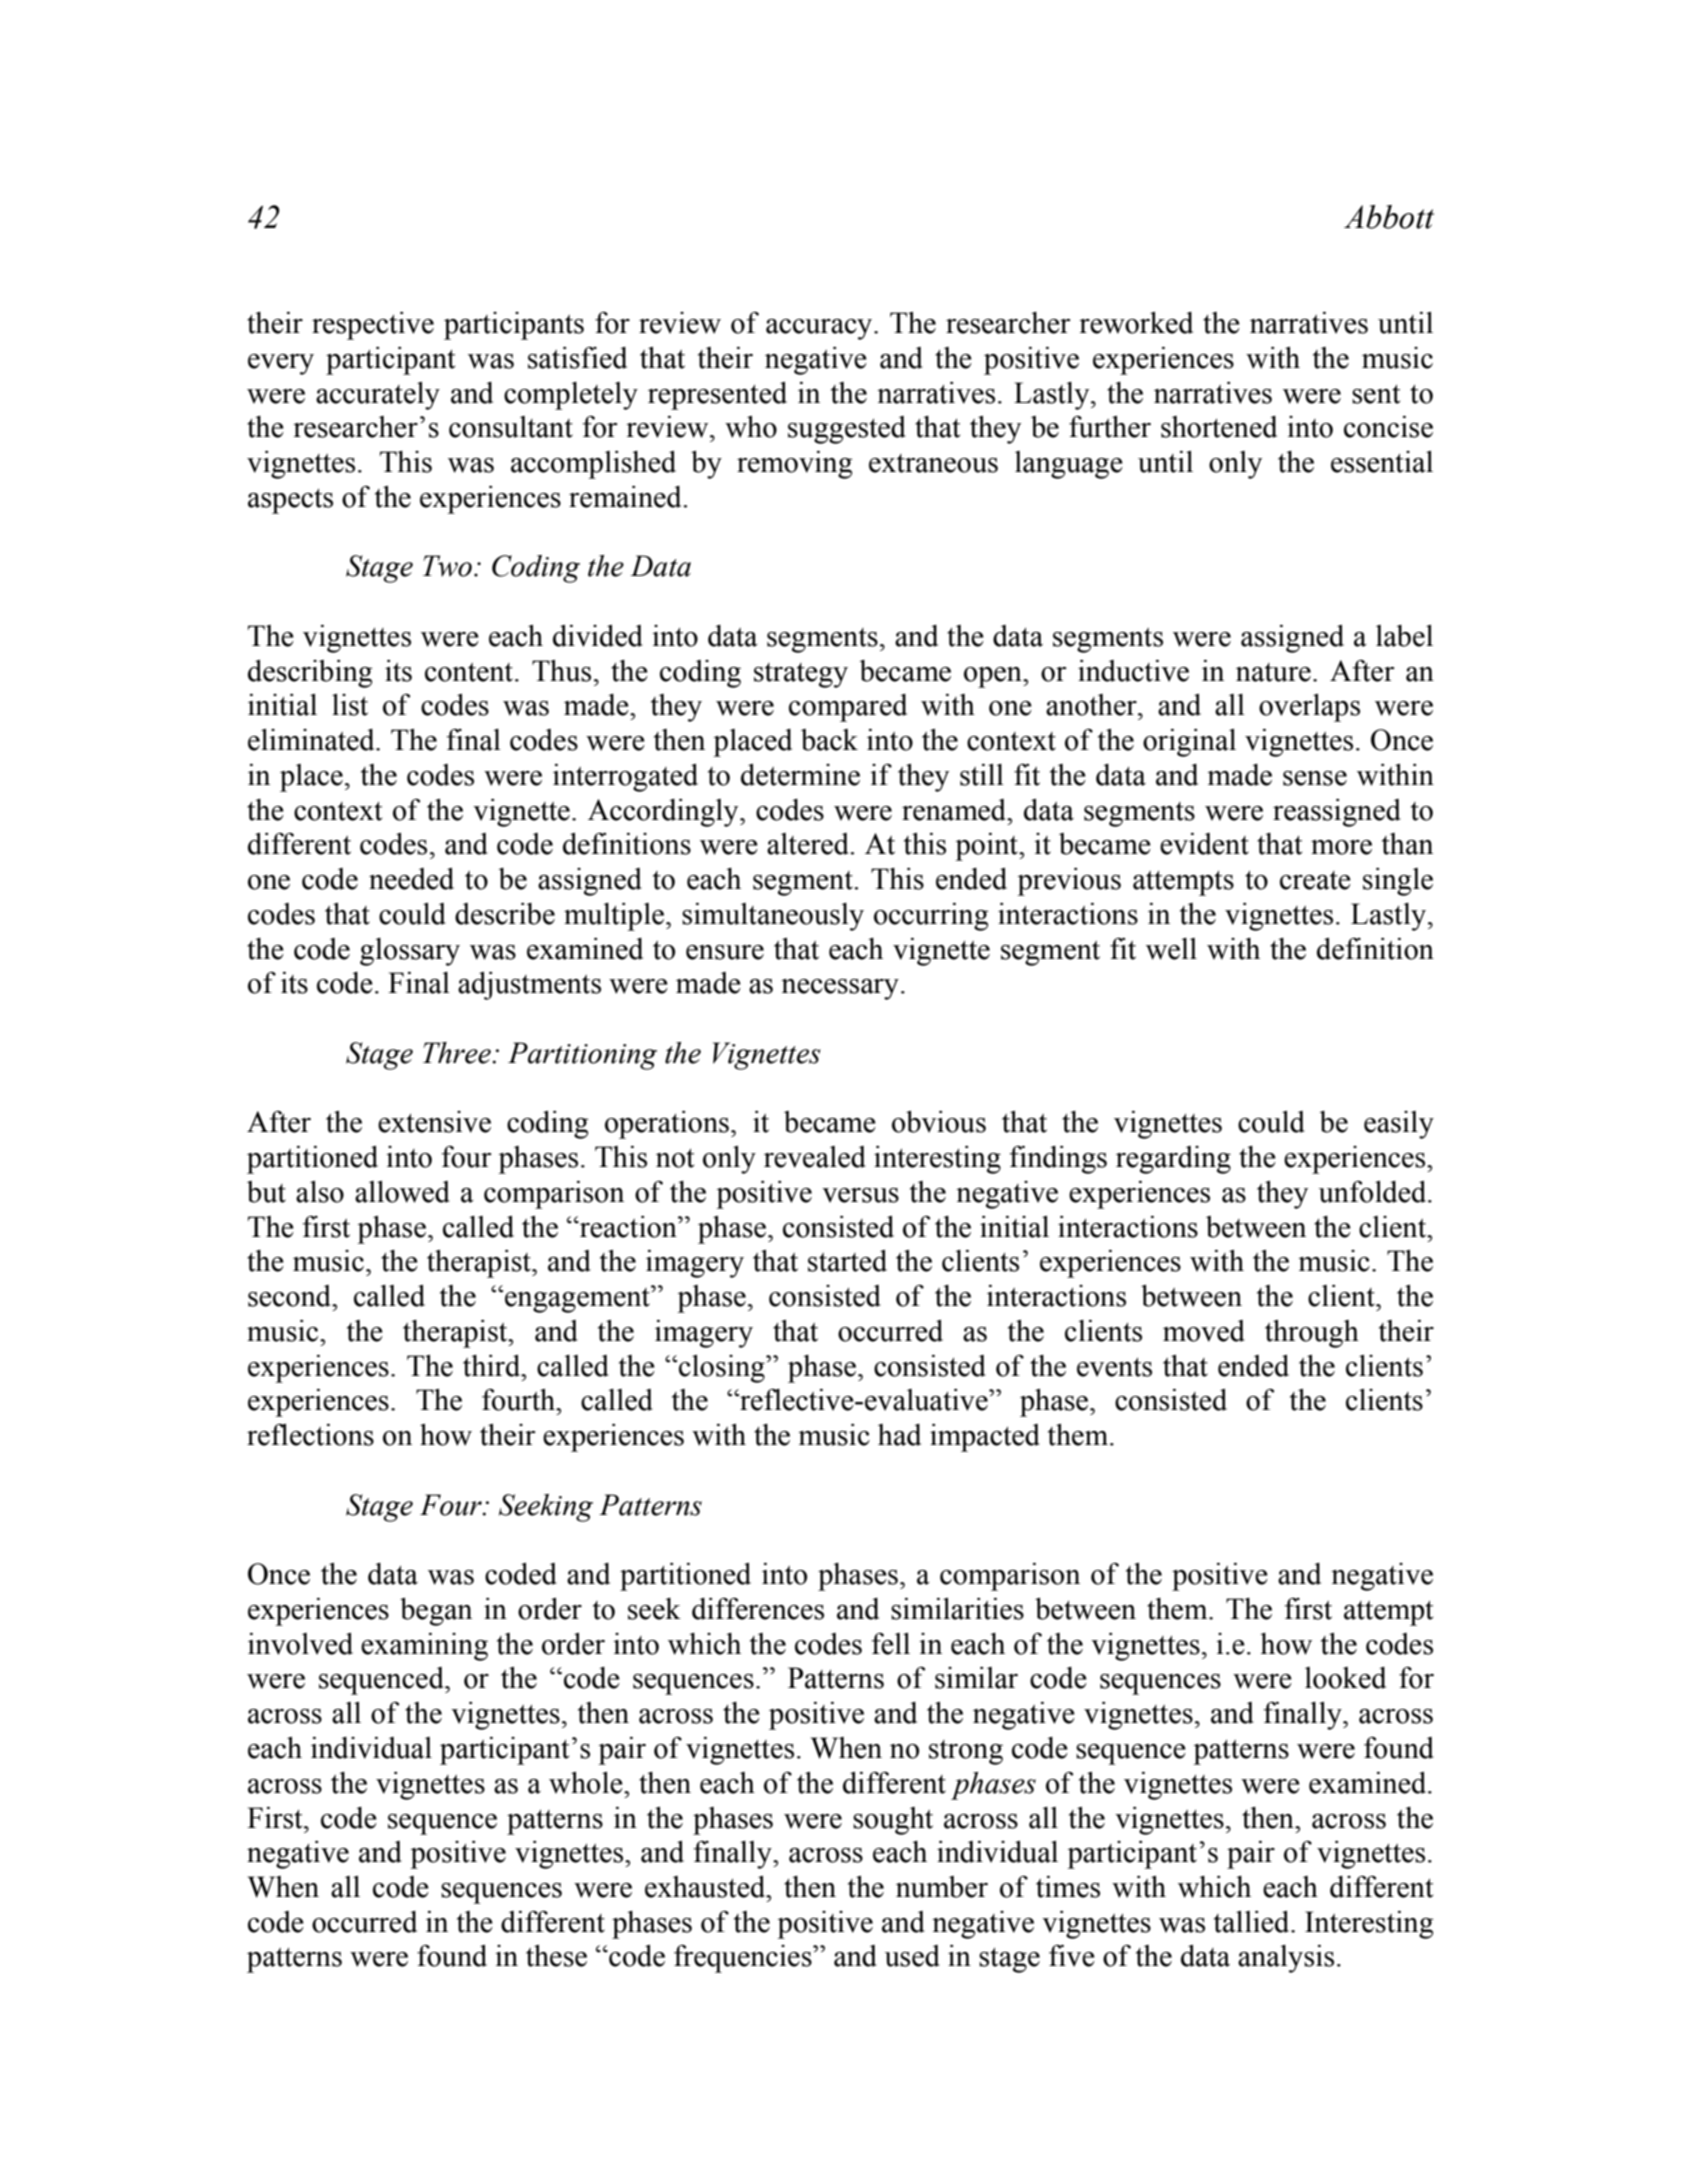 The image size is (1681, 2176). What do you see at coordinates (723, 1369) in the image?
I see `closing` at bounding box center [723, 1369].
